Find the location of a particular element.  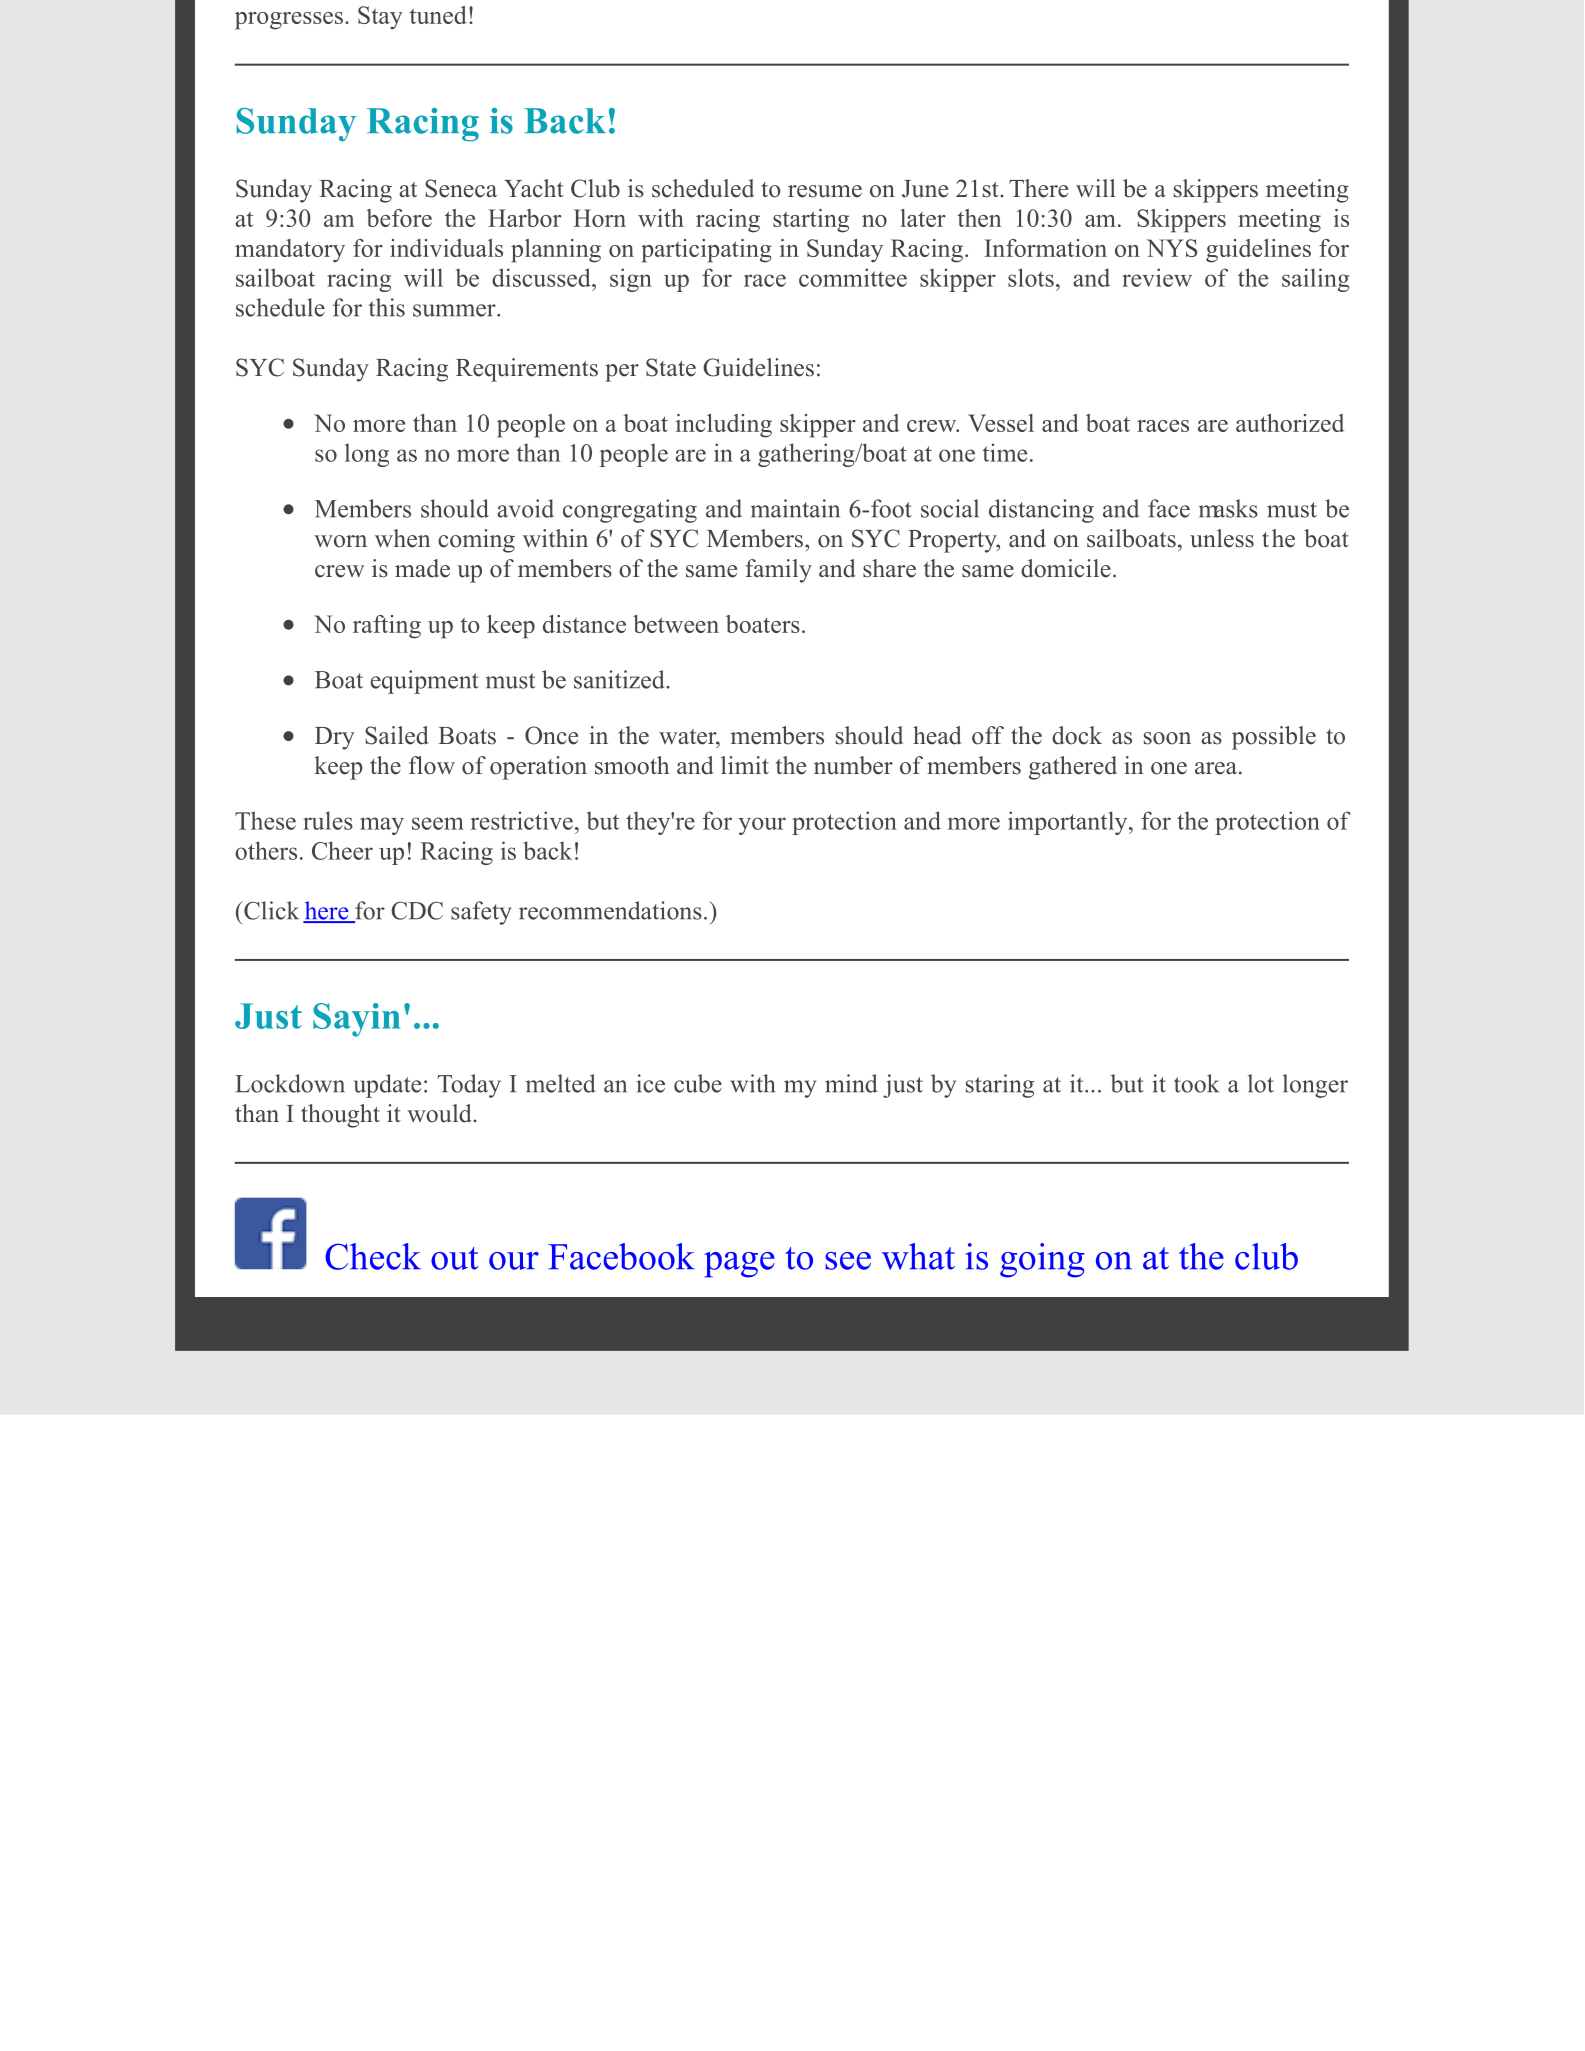

resume is located at coordinates (825, 191).
